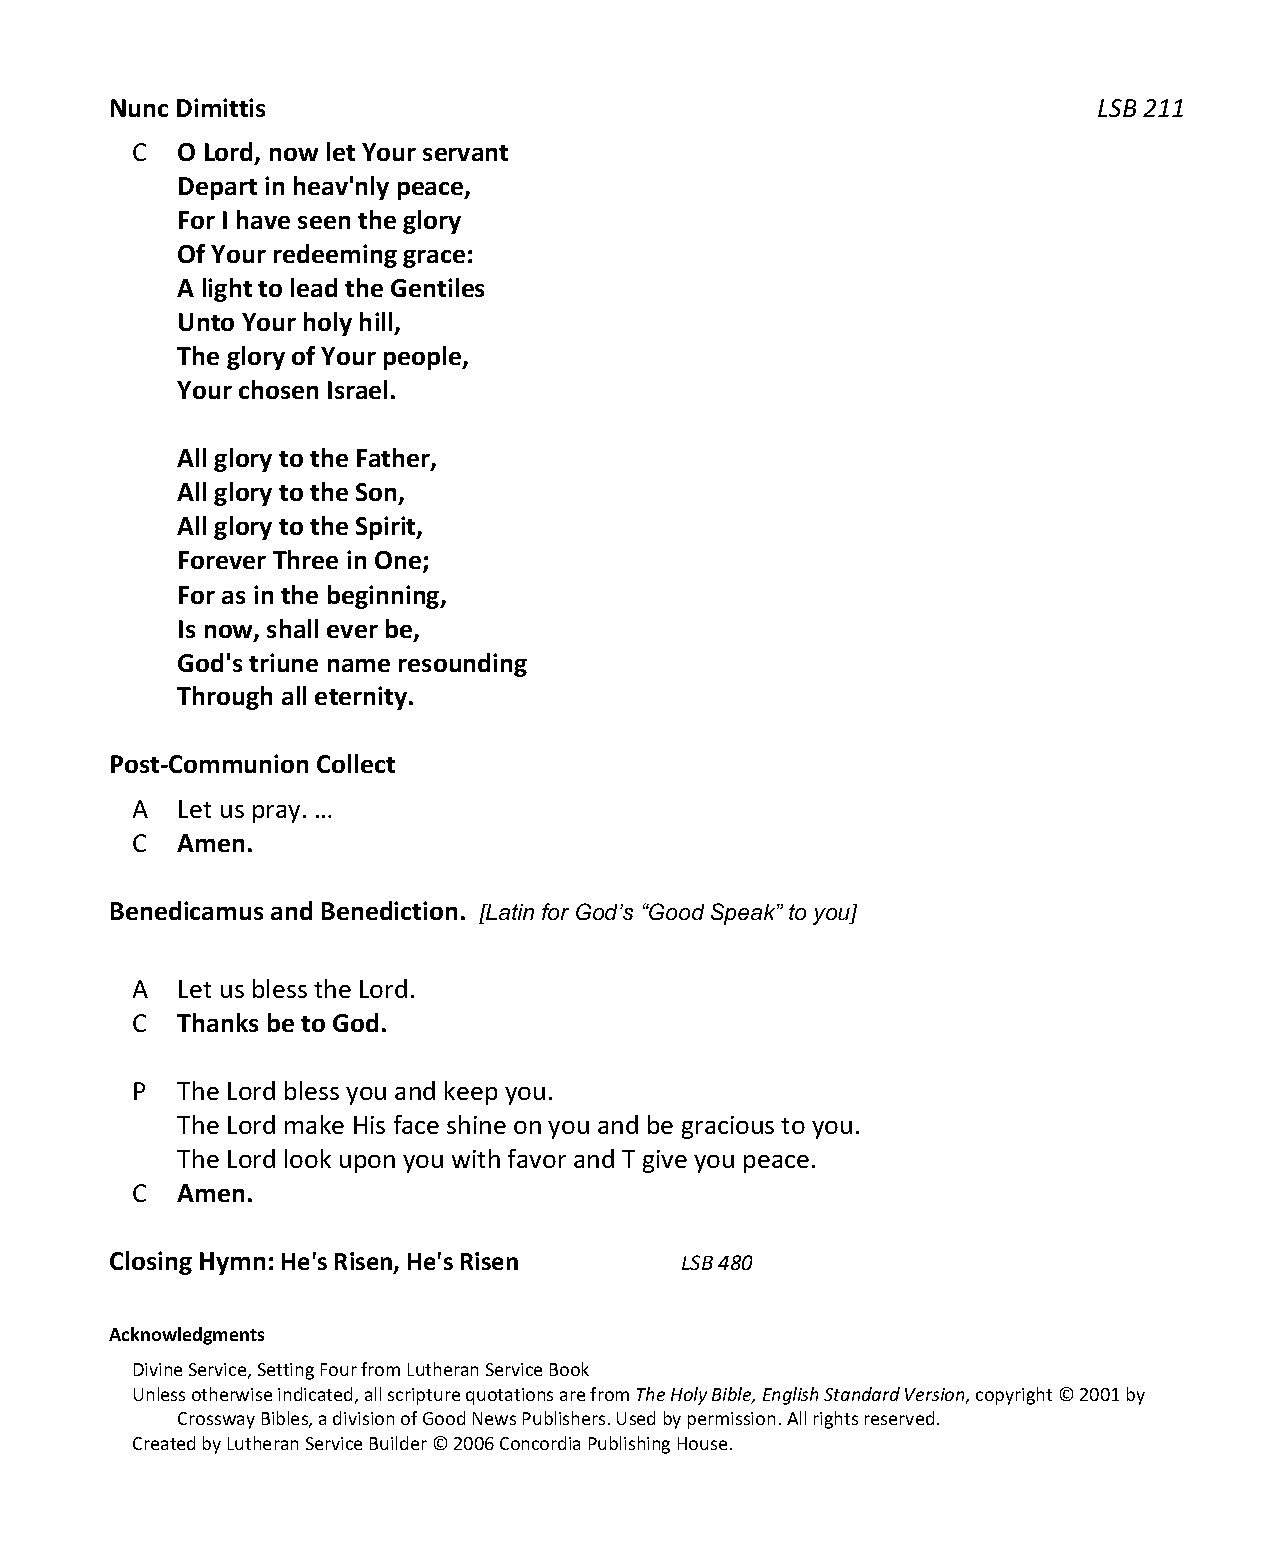 Image resolution: width=1277 pixels, height=1550 pixels. Describe the element at coordinates (434, 259) in the page. I see `grace` at that location.
